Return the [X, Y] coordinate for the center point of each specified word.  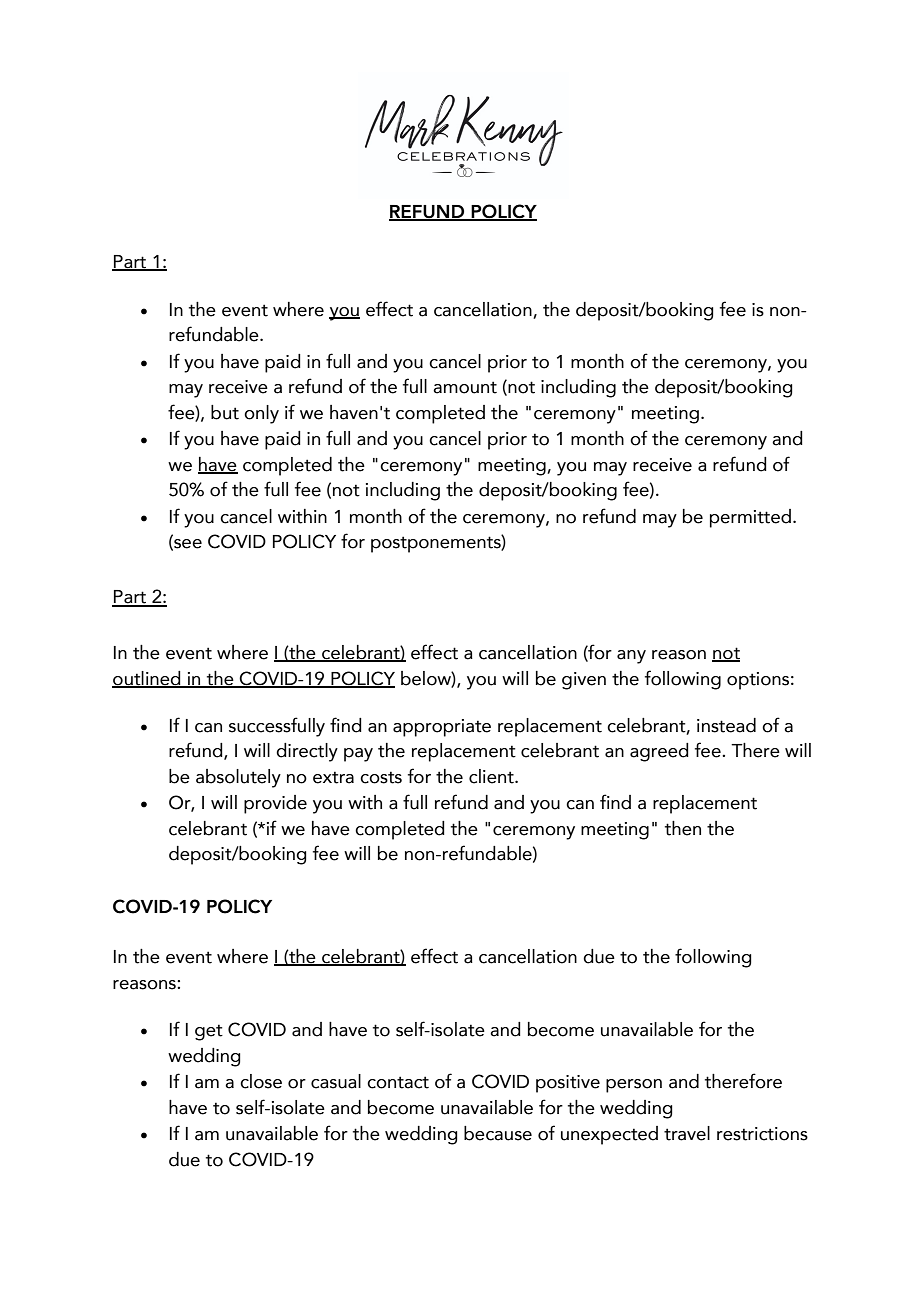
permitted [750, 518]
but [225, 412]
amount [465, 387]
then [683, 828]
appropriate [442, 728]
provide [275, 804]
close [261, 1081]
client [492, 776]
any [631, 657]
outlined [147, 679]
